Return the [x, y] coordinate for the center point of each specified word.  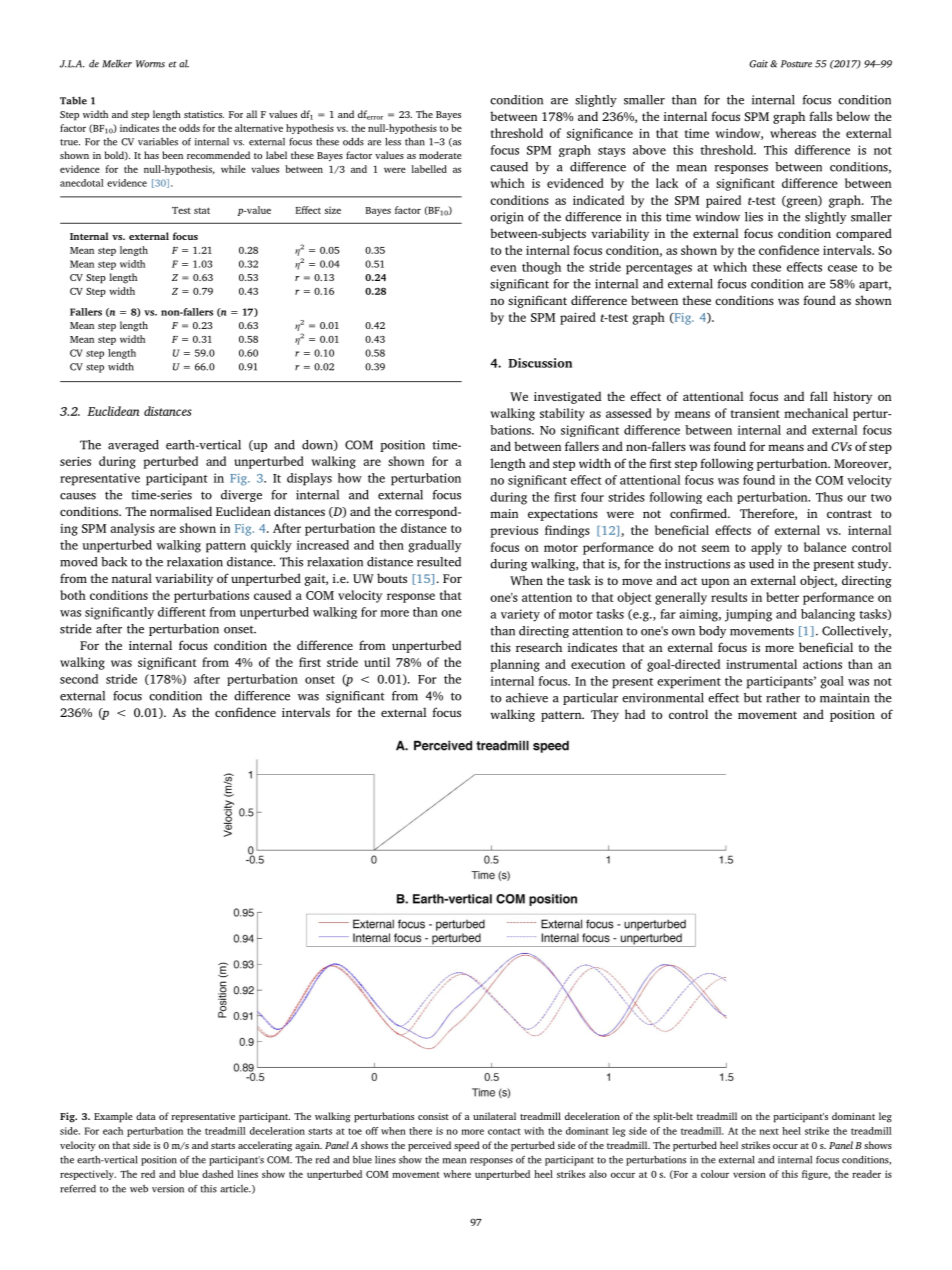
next [769, 1131]
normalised [181, 511]
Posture [796, 64]
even [503, 268]
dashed [218, 1174]
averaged [133, 446]
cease [842, 268]
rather [783, 698]
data [146, 1116]
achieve [527, 698]
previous [514, 532]
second [79, 679]
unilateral [494, 1116]
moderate [440, 155]
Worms [150, 64]
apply [766, 548]
